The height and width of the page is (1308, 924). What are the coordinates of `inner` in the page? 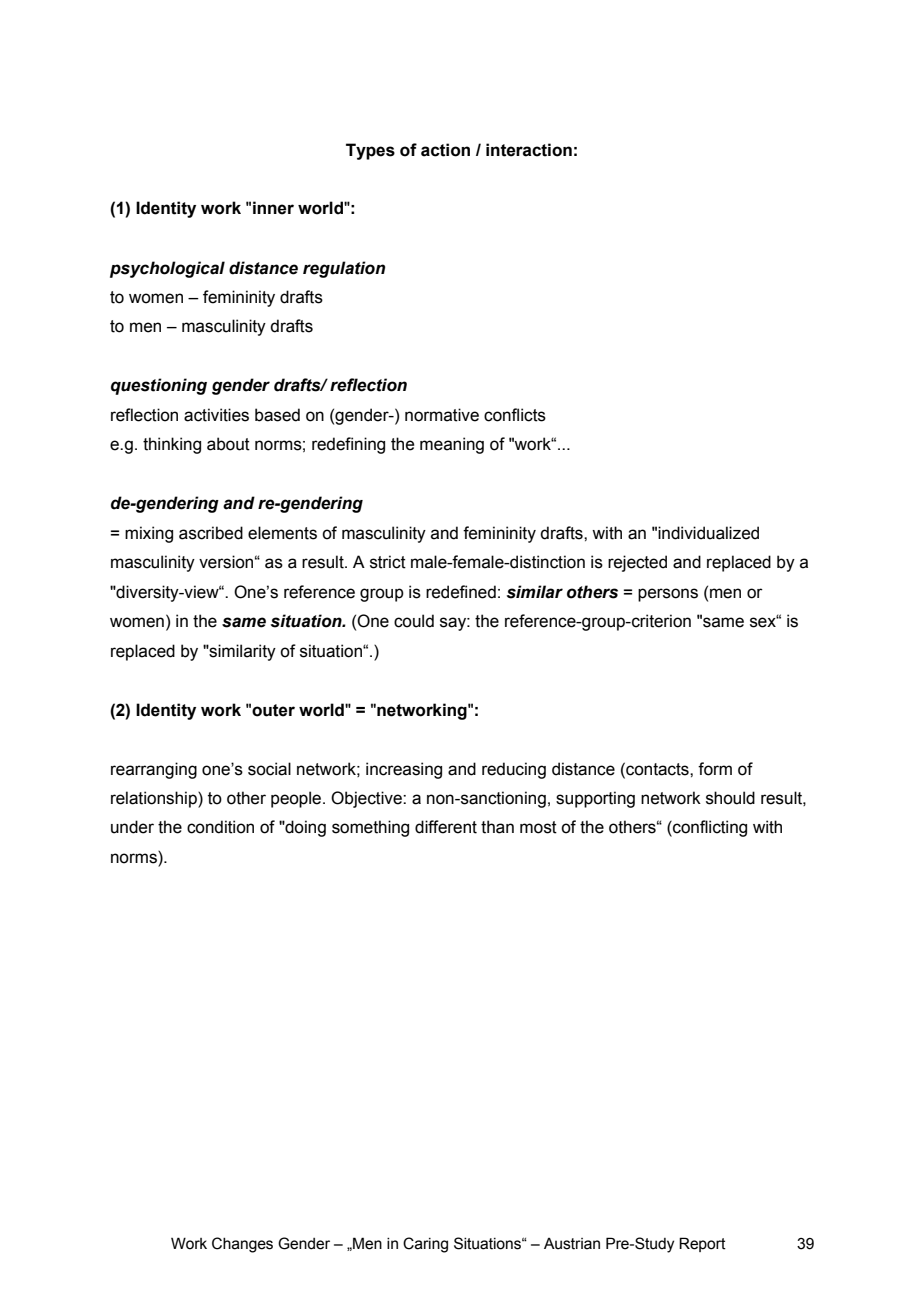 It's located at (273, 208).
